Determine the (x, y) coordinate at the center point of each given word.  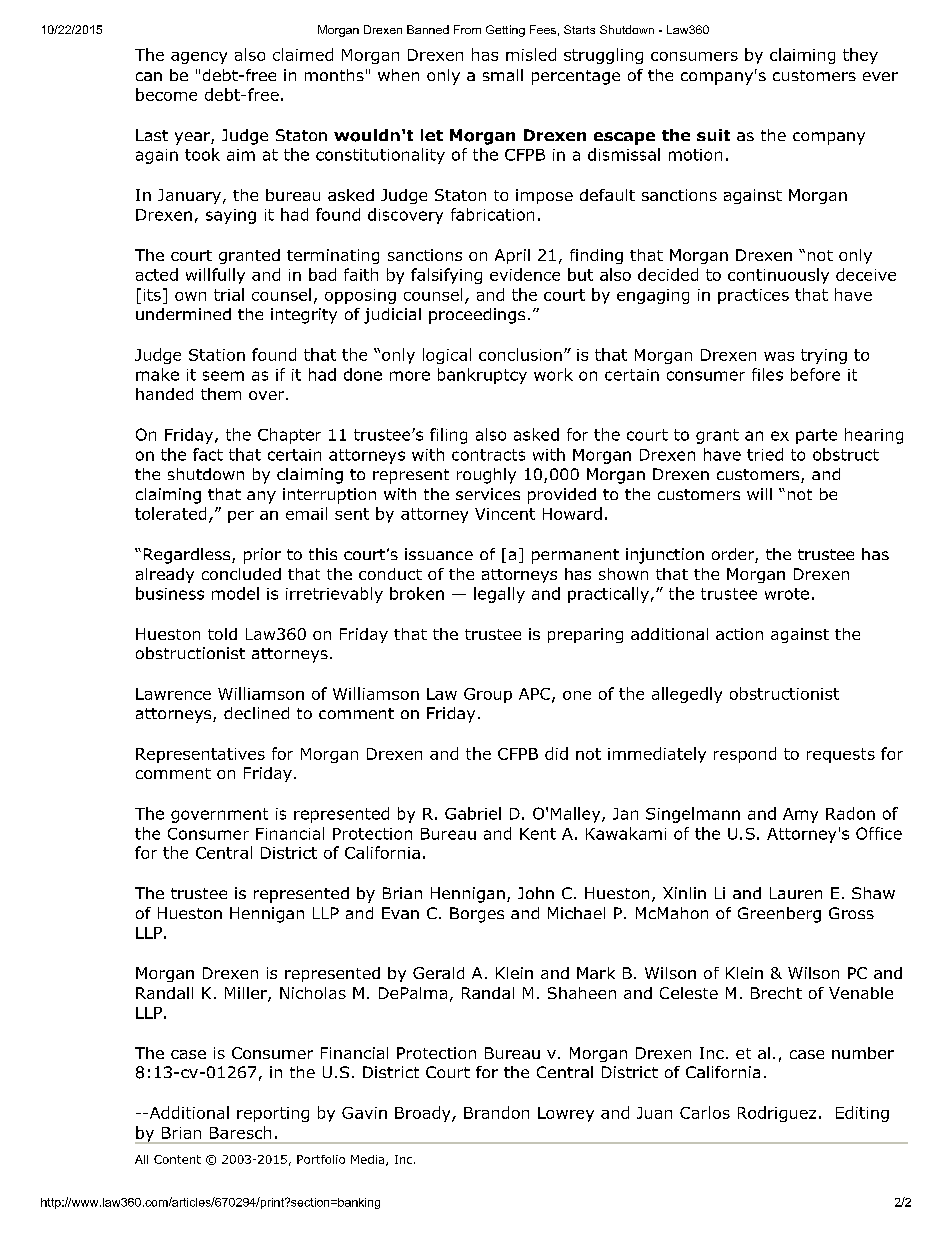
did (556, 753)
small (503, 75)
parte (816, 436)
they (860, 56)
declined (256, 713)
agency (199, 58)
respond (745, 755)
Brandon (496, 1112)
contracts (488, 455)
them (221, 394)
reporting (273, 1114)
